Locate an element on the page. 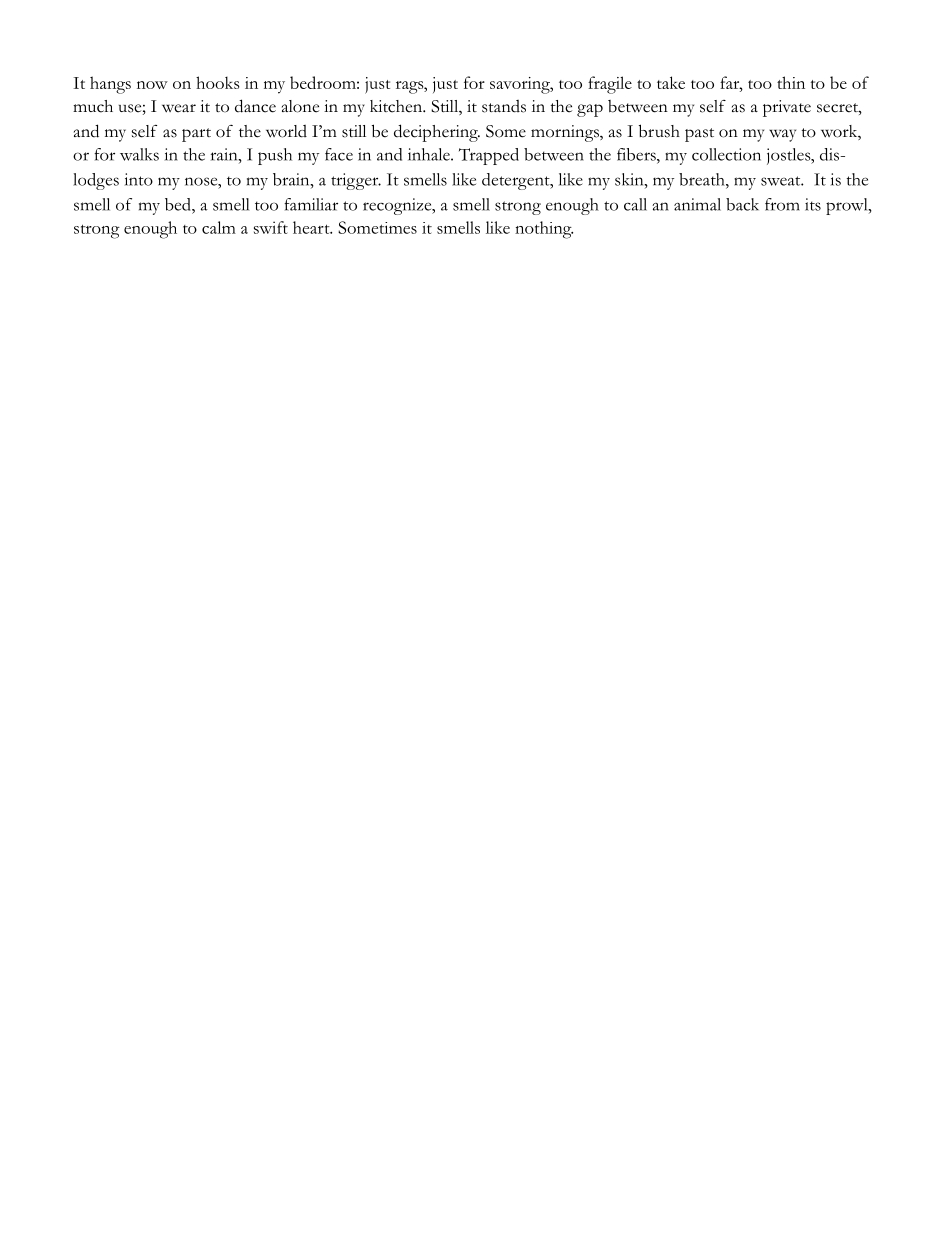  now is located at coordinates (152, 85).
